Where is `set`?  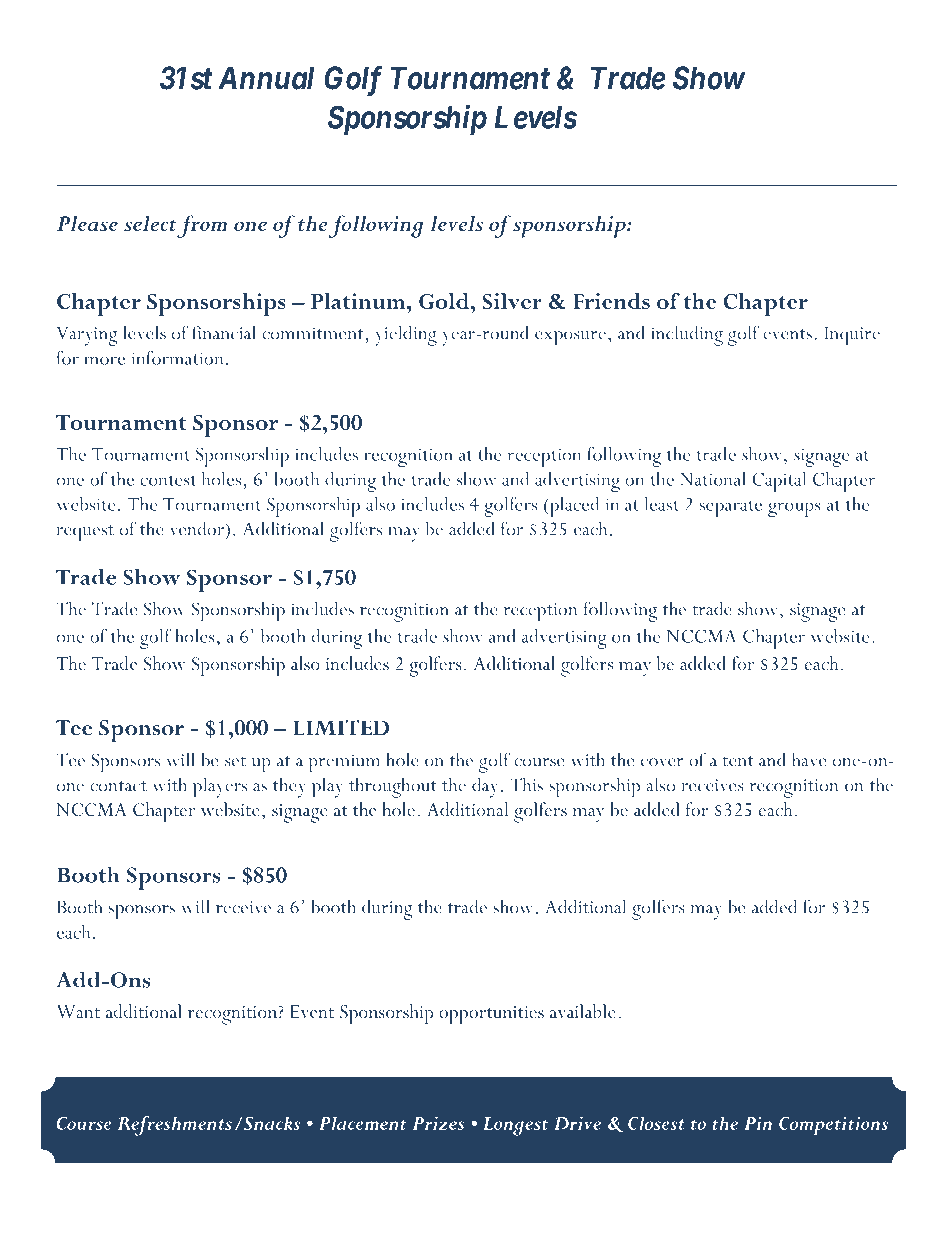 set is located at coordinates (235, 761).
